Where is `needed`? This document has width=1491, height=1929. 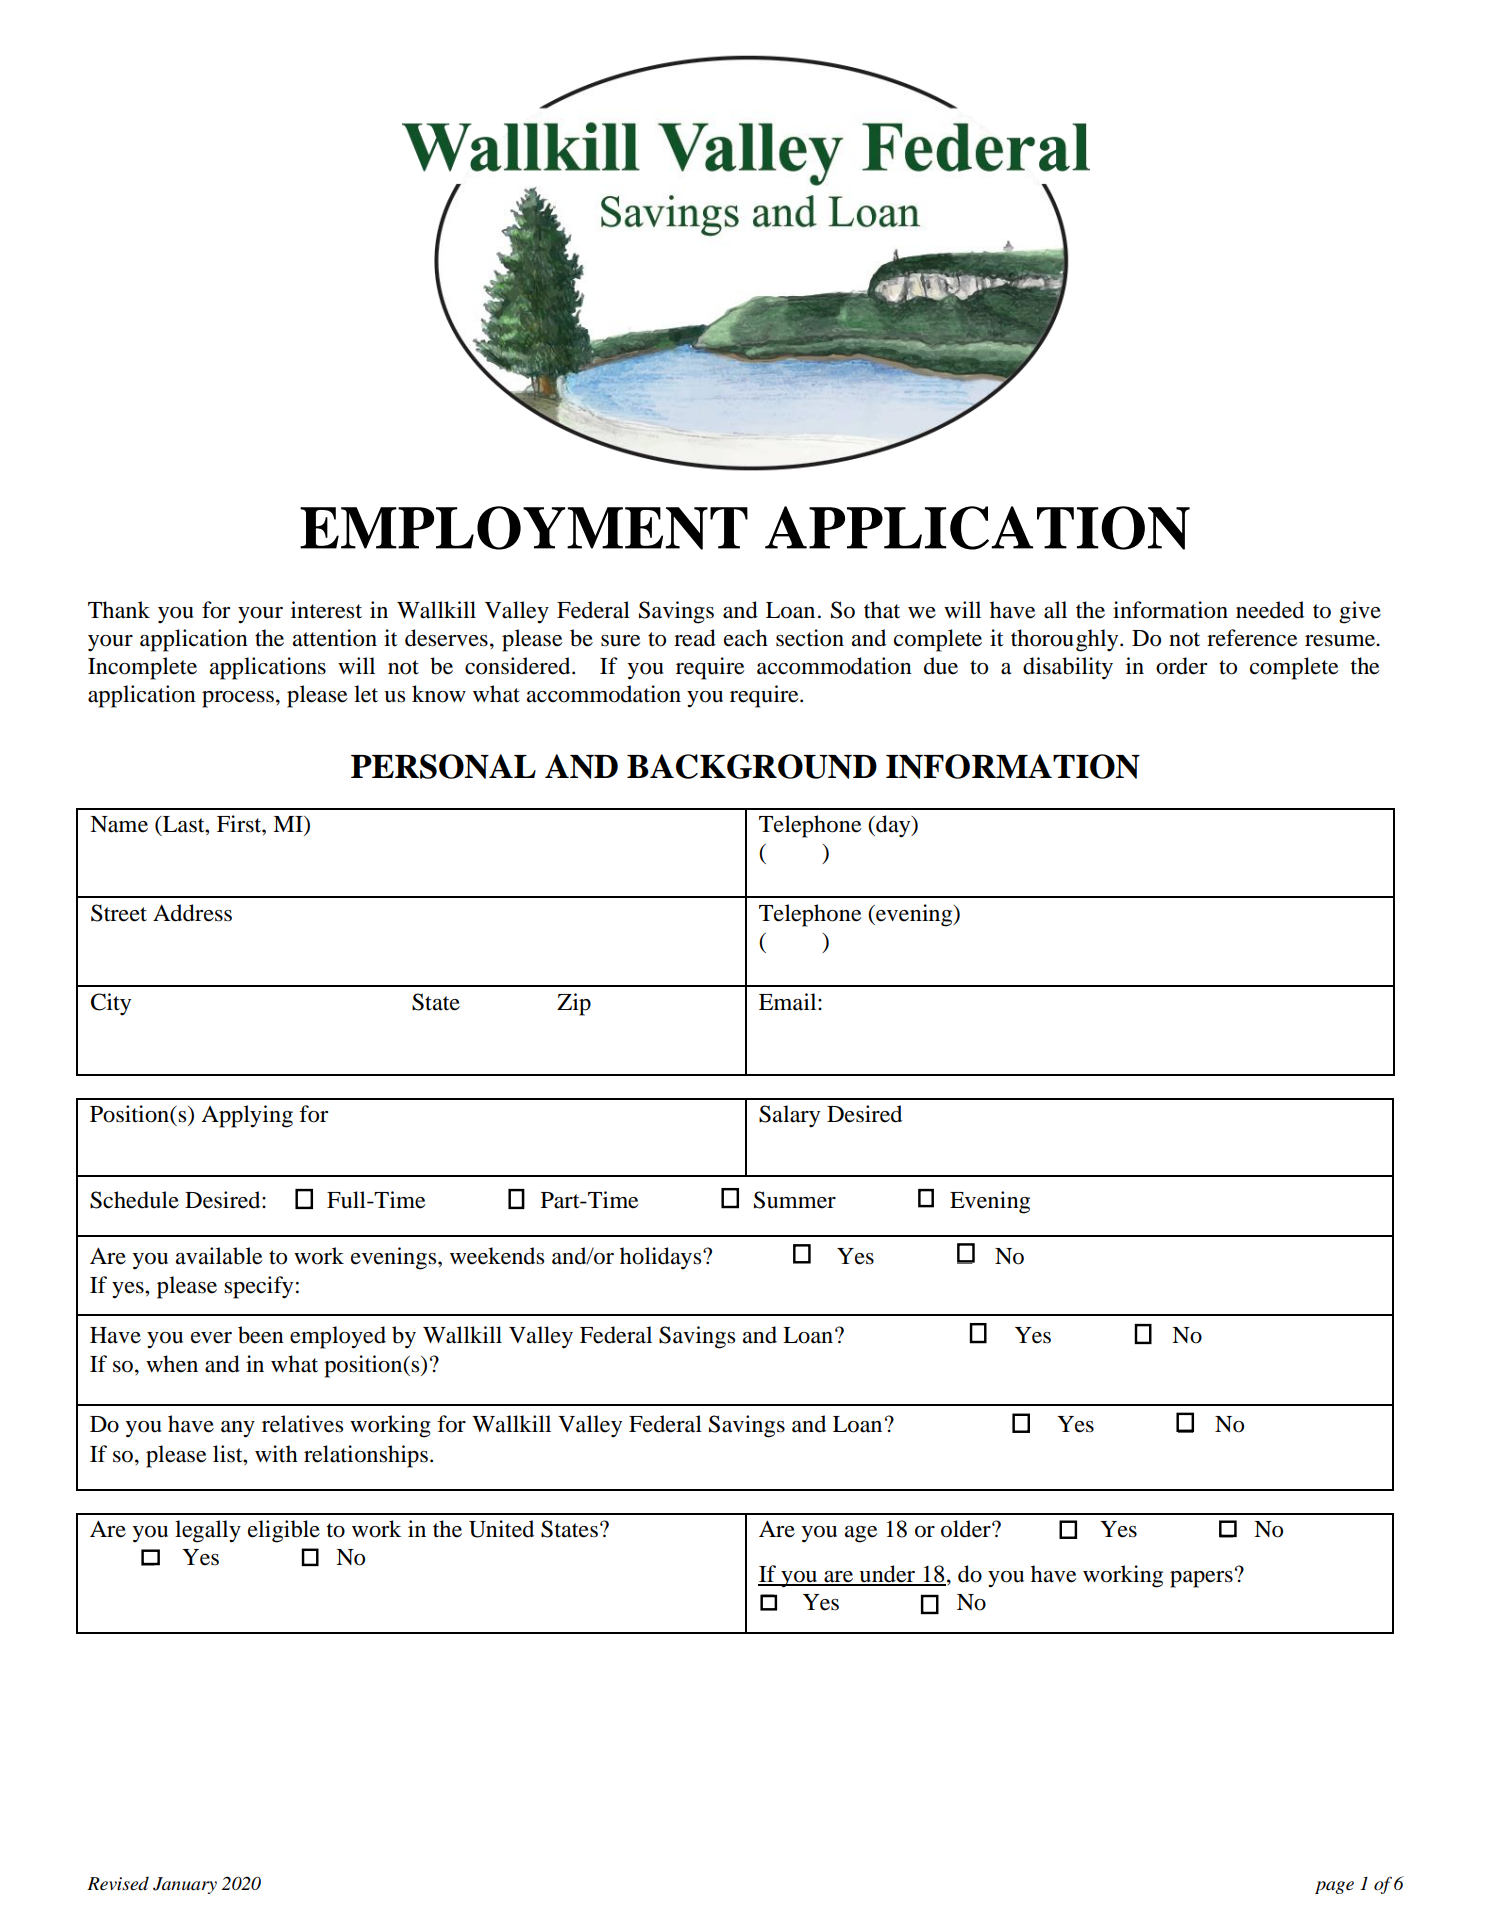
needed is located at coordinates (1270, 610).
